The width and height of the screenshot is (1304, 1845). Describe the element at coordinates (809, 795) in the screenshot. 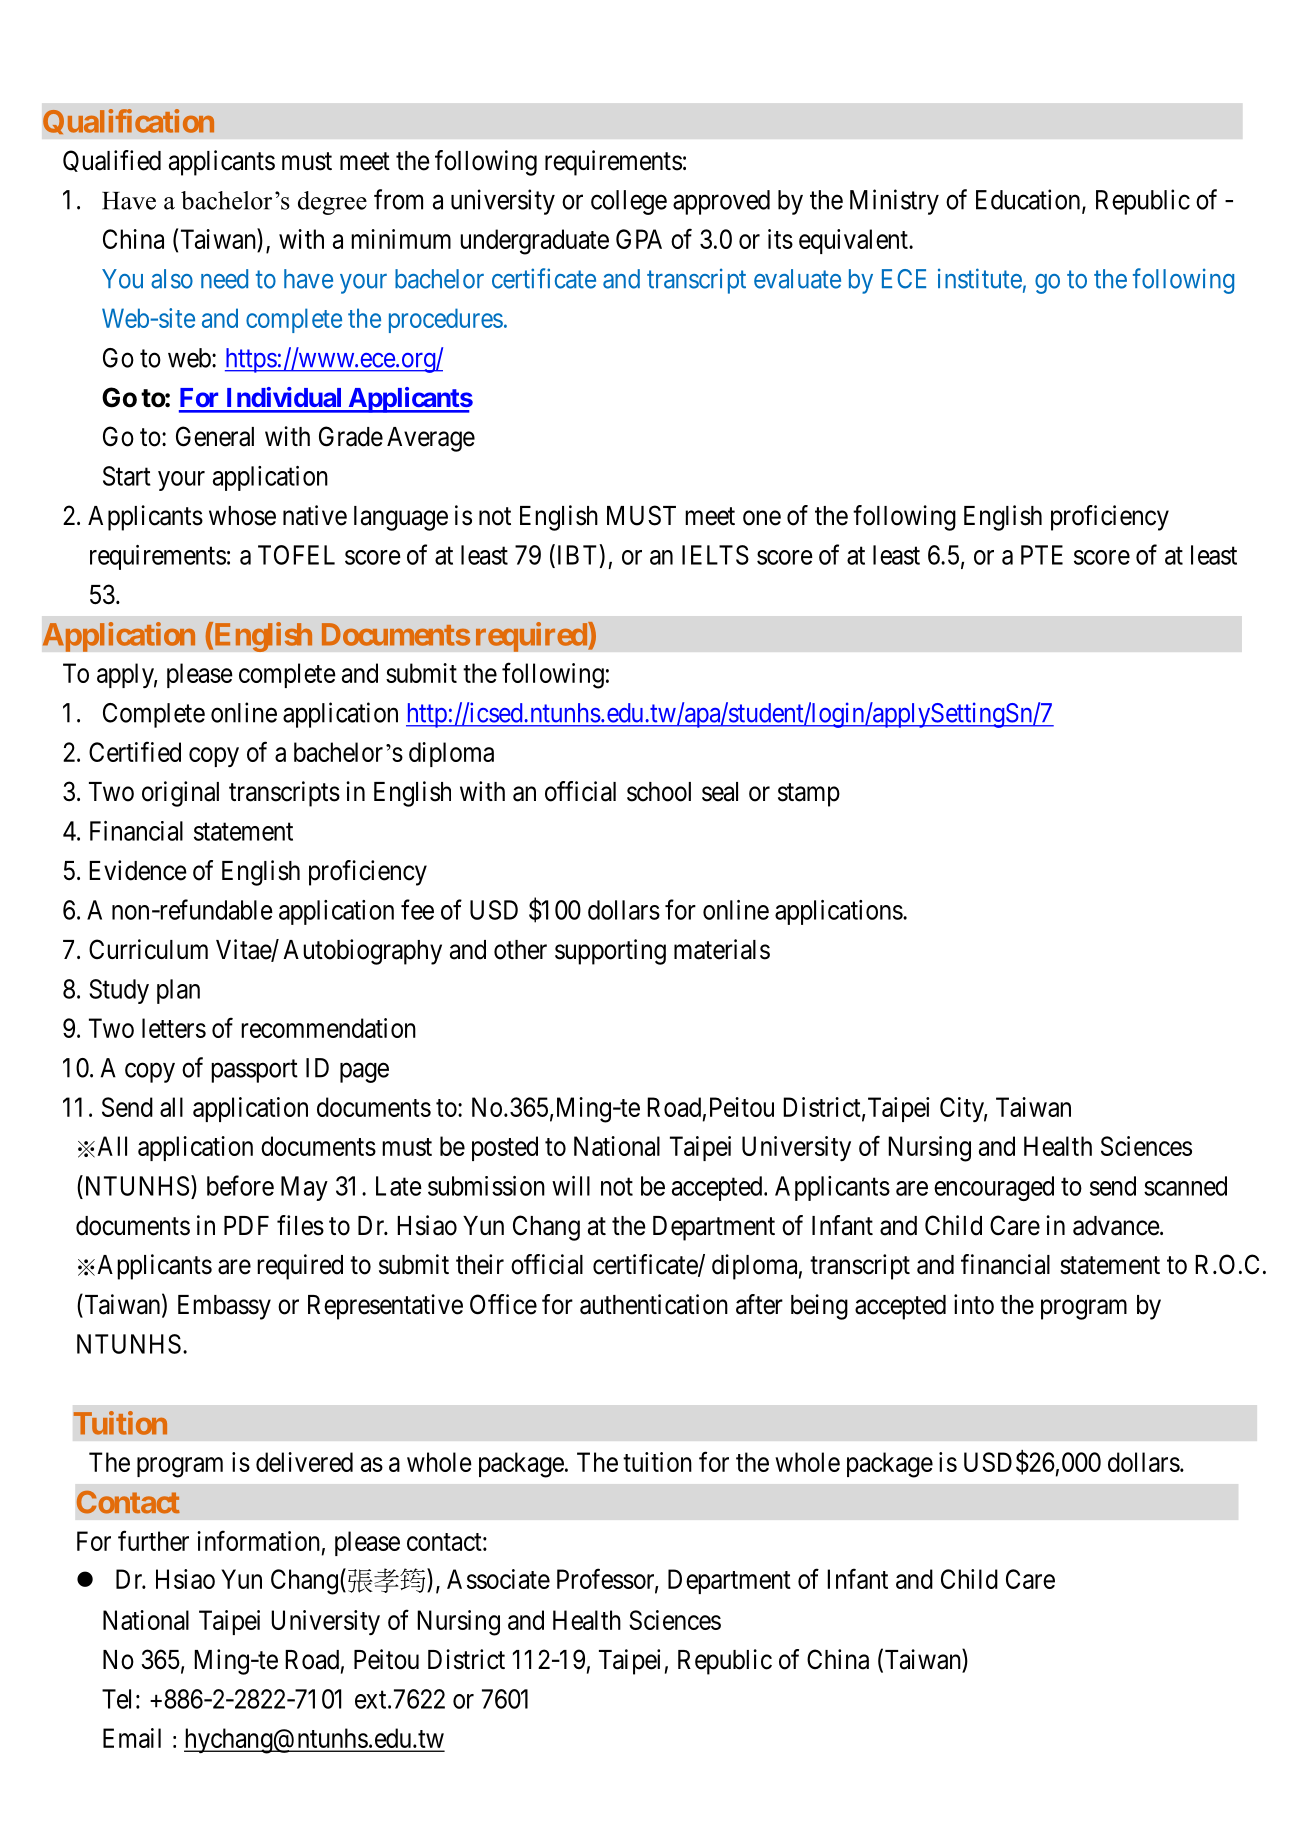

I see `stamp` at that location.
